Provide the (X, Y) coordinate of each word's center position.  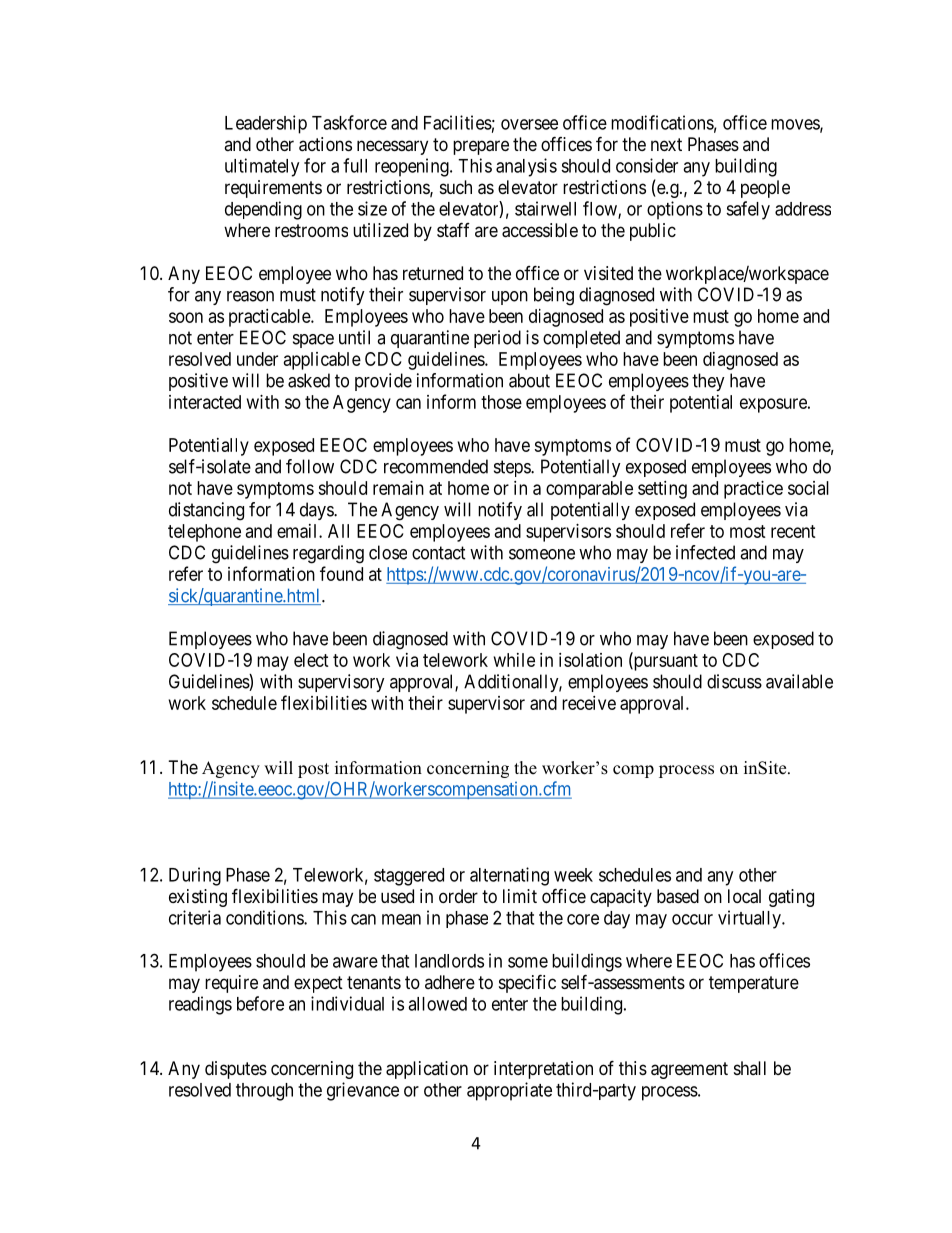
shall (750, 1068)
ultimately (262, 167)
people (765, 189)
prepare (481, 147)
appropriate (509, 1091)
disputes (236, 1070)
